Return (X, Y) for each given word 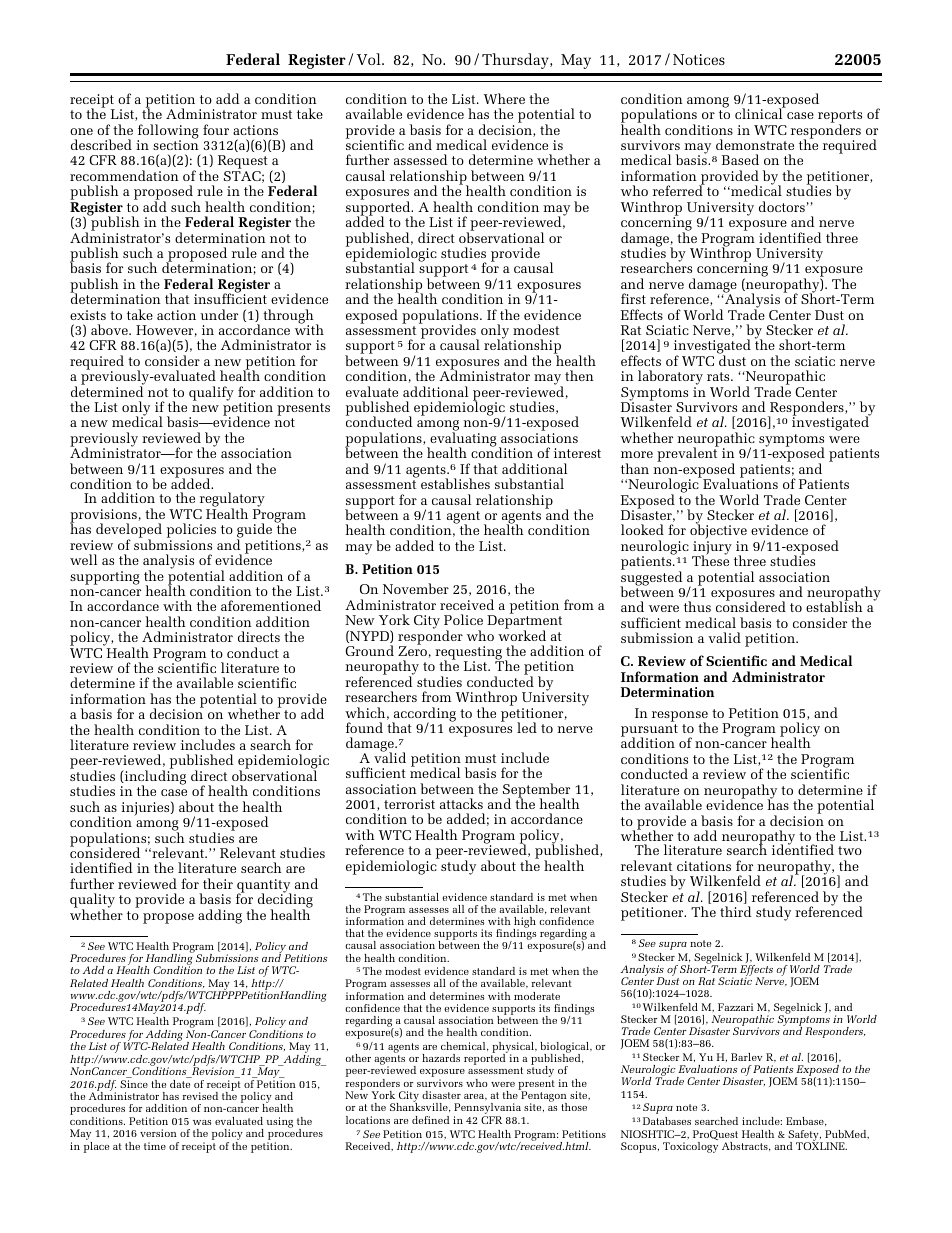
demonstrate (755, 144)
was (202, 1122)
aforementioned (271, 605)
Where (504, 98)
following (168, 132)
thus (697, 606)
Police (463, 619)
